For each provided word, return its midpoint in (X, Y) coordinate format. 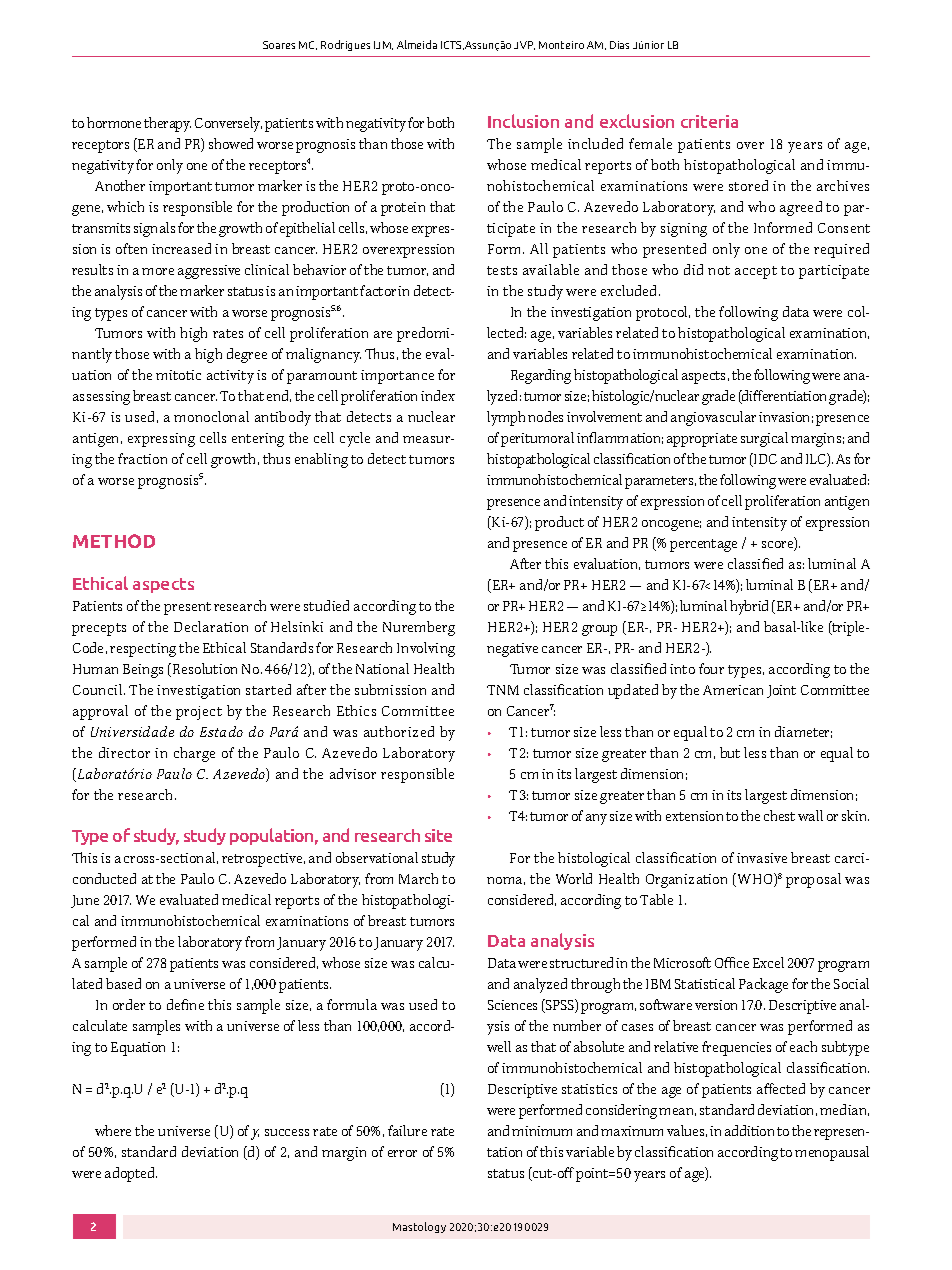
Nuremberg (419, 628)
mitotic (178, 375)
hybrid (749, 607)
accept (756, 272)
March (418, 878)
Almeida (417, 44)
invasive (762, 858)
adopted (131, 1174)
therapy (167, 124)
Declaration (211, 626)
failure (407, 1130)
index (438, 395)
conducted (104, 878)
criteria (709, 121)
